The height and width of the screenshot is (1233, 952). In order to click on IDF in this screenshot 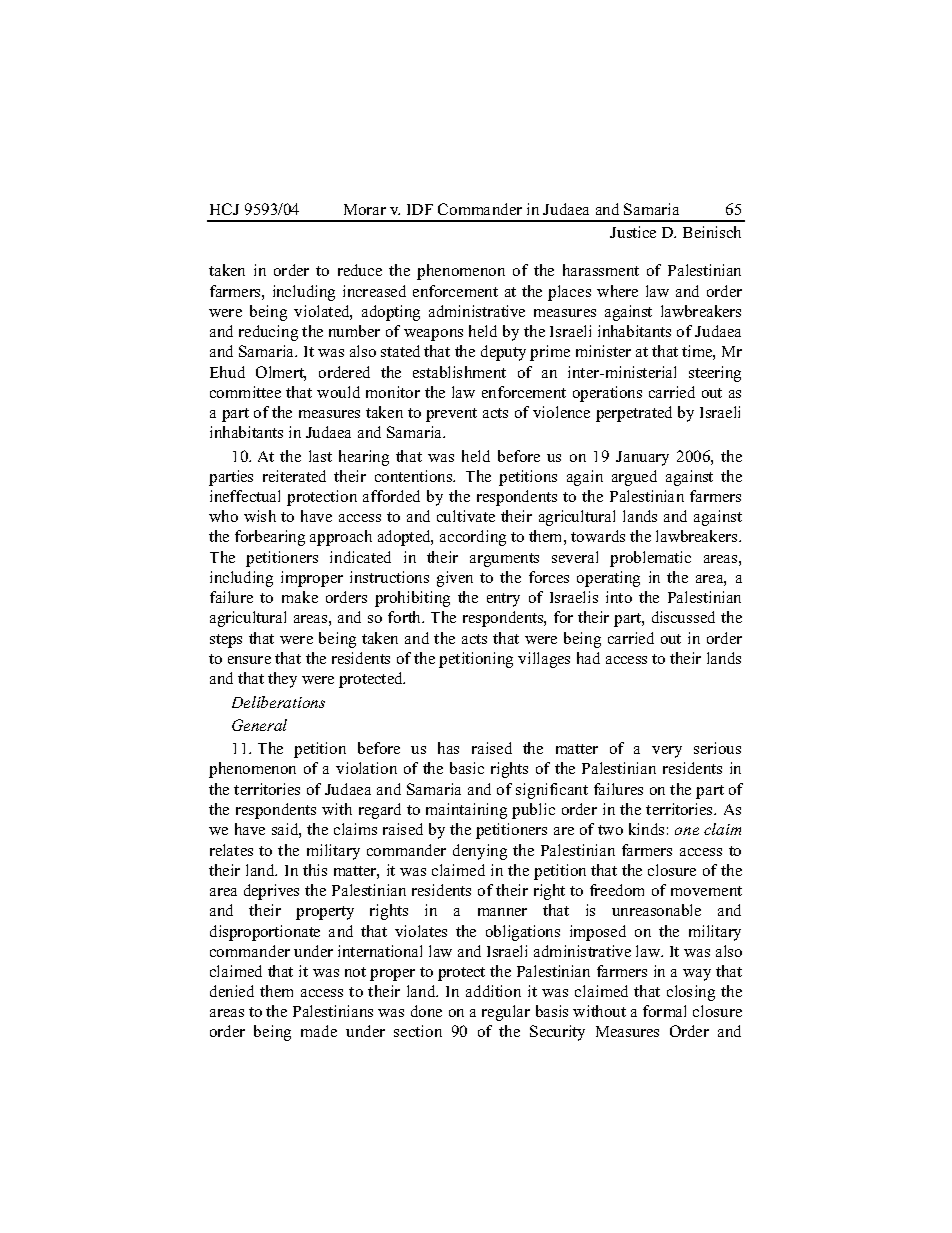, I will do `click(420, 209)`.
